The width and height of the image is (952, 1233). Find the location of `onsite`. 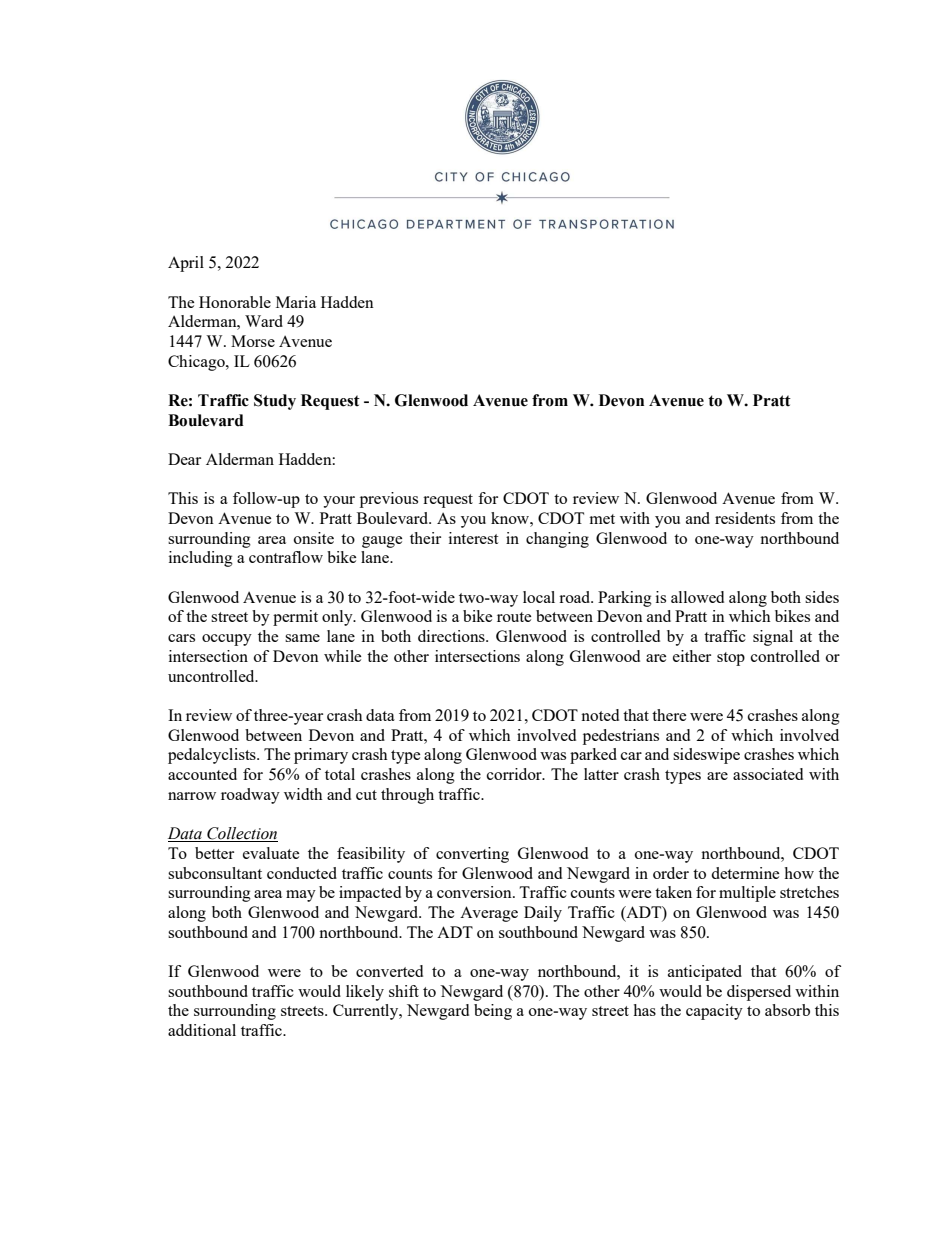

onsite is located at coordinates (314, 538).
